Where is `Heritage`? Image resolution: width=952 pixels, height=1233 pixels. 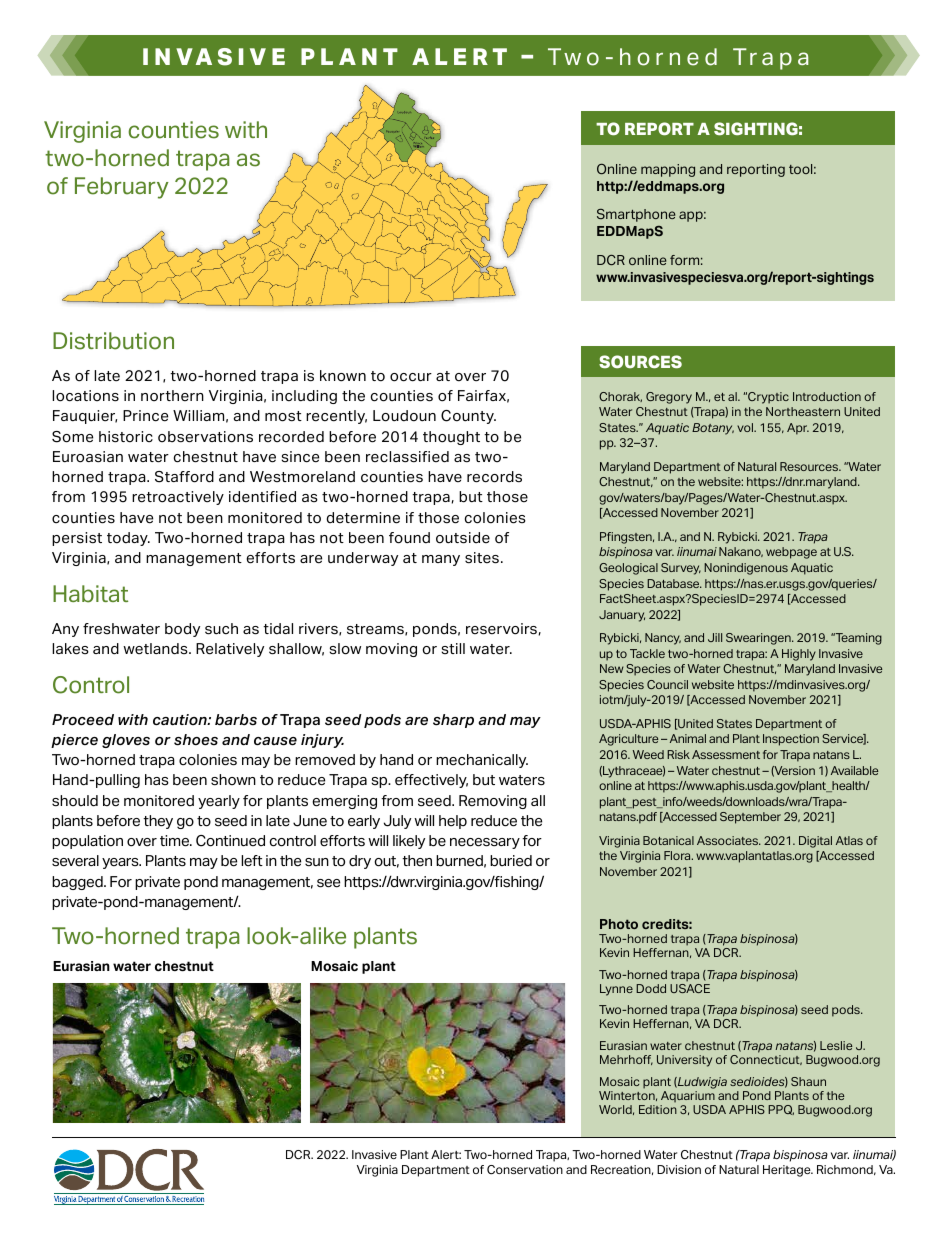
Heritage is located at coordinates (788, 1171).
